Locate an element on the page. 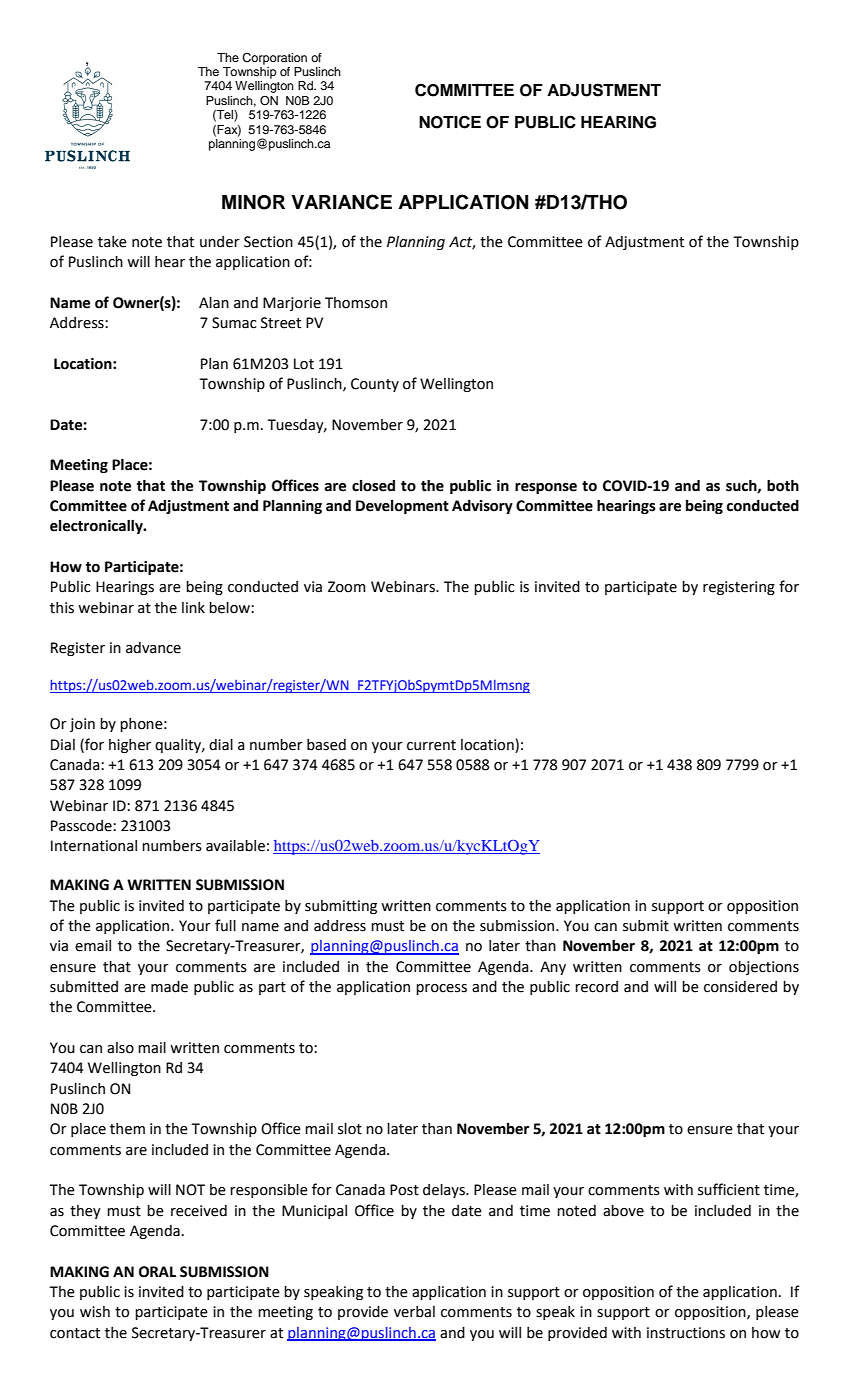 The width and height of the page is (849, 1400). current is located at coordinates (431, 745).
